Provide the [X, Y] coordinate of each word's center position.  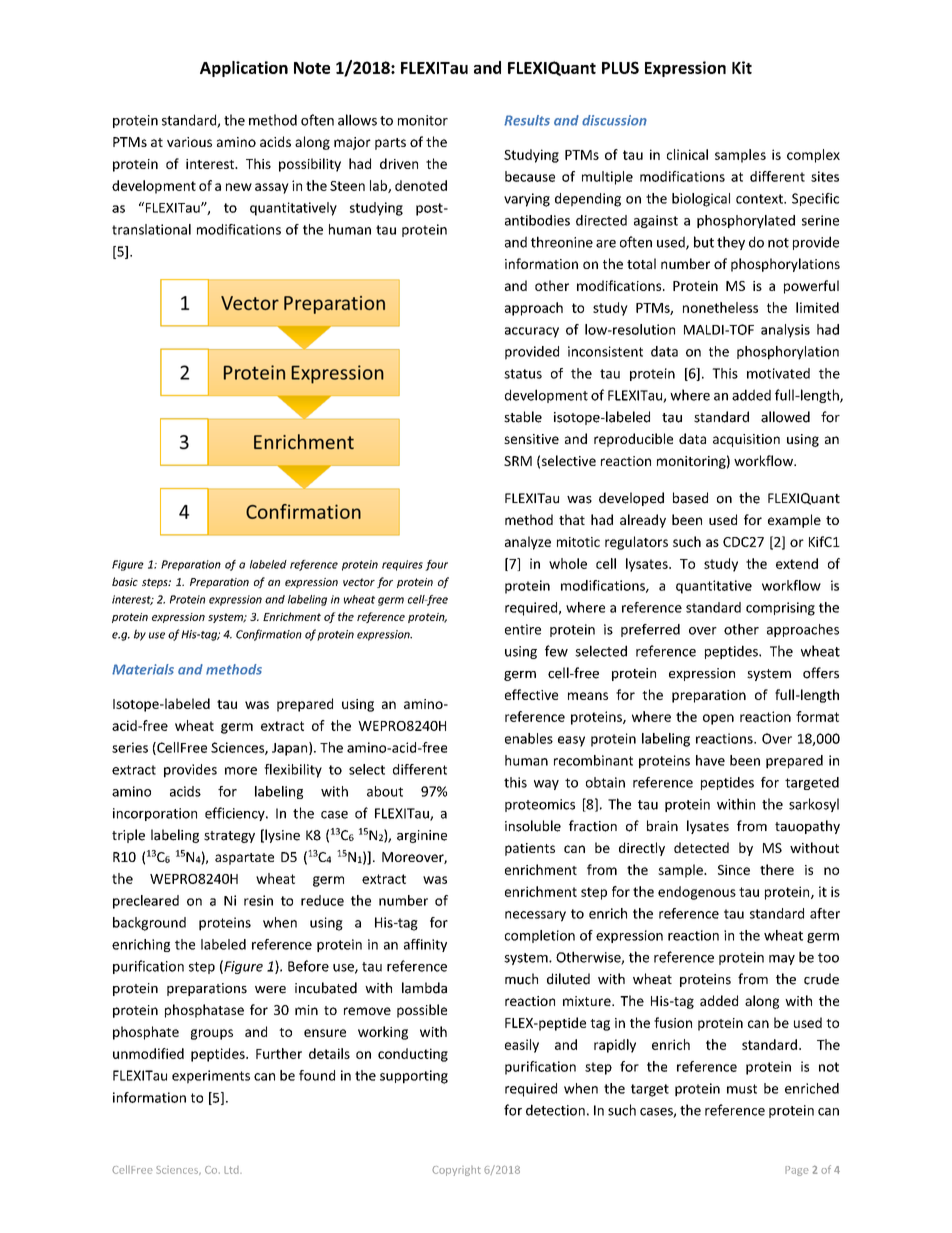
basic [125, 581]
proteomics [540, 805]
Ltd [232, 1170]
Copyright [456, 1171]
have [710, 760]
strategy [229, 837]
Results [527, 120]
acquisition [746, 440]
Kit [742, 67]
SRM [518, 461]
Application [244, 69]
